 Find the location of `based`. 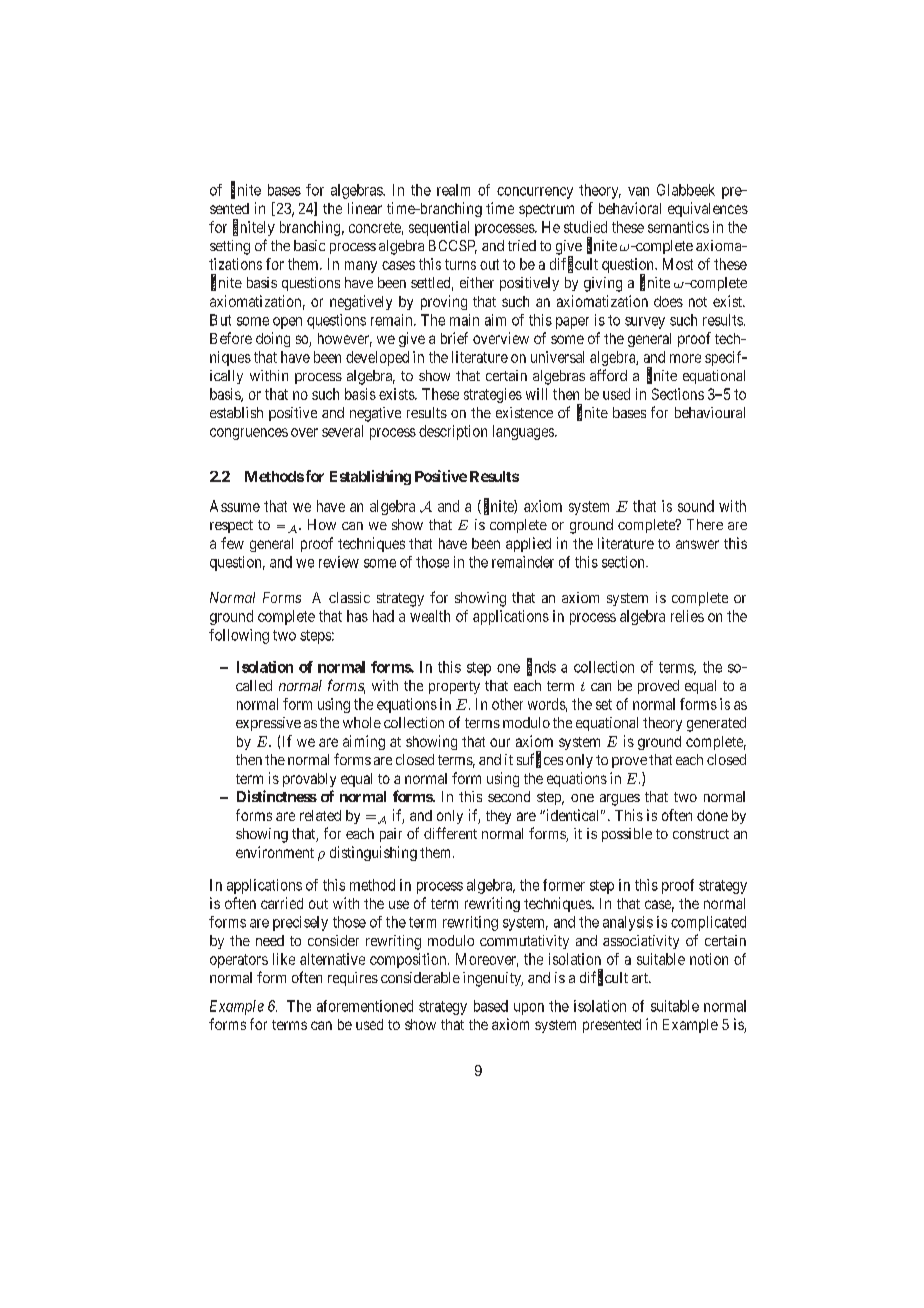

based is located at coordinates (491, 1006).
